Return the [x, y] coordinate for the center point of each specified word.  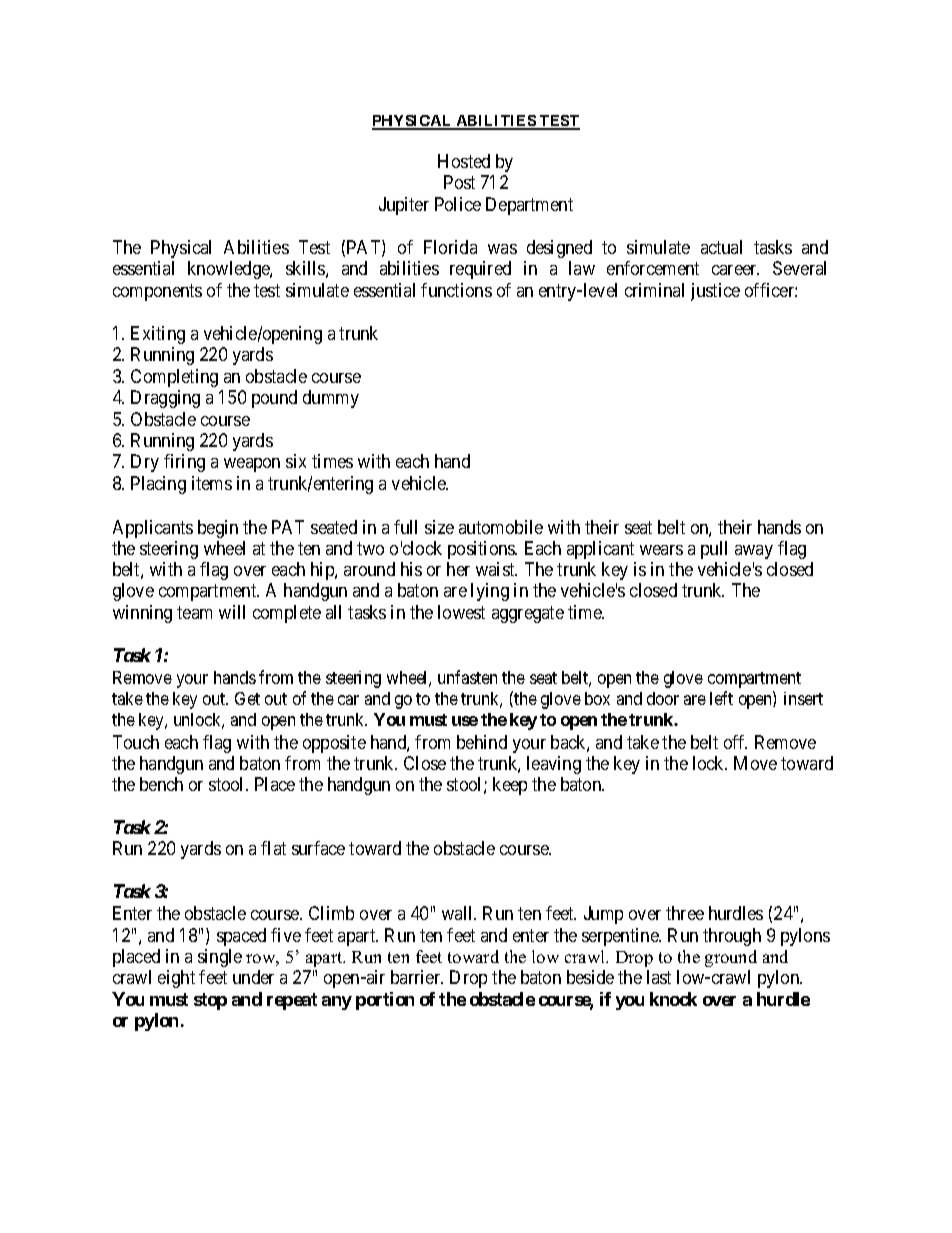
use [465, 721]
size [439, 527]
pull [714, 550]
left [721, 698]
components [157, 292]
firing [184, 463]
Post [459, 182]
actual [721, 247]
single [220, 958]
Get [247, 698]
